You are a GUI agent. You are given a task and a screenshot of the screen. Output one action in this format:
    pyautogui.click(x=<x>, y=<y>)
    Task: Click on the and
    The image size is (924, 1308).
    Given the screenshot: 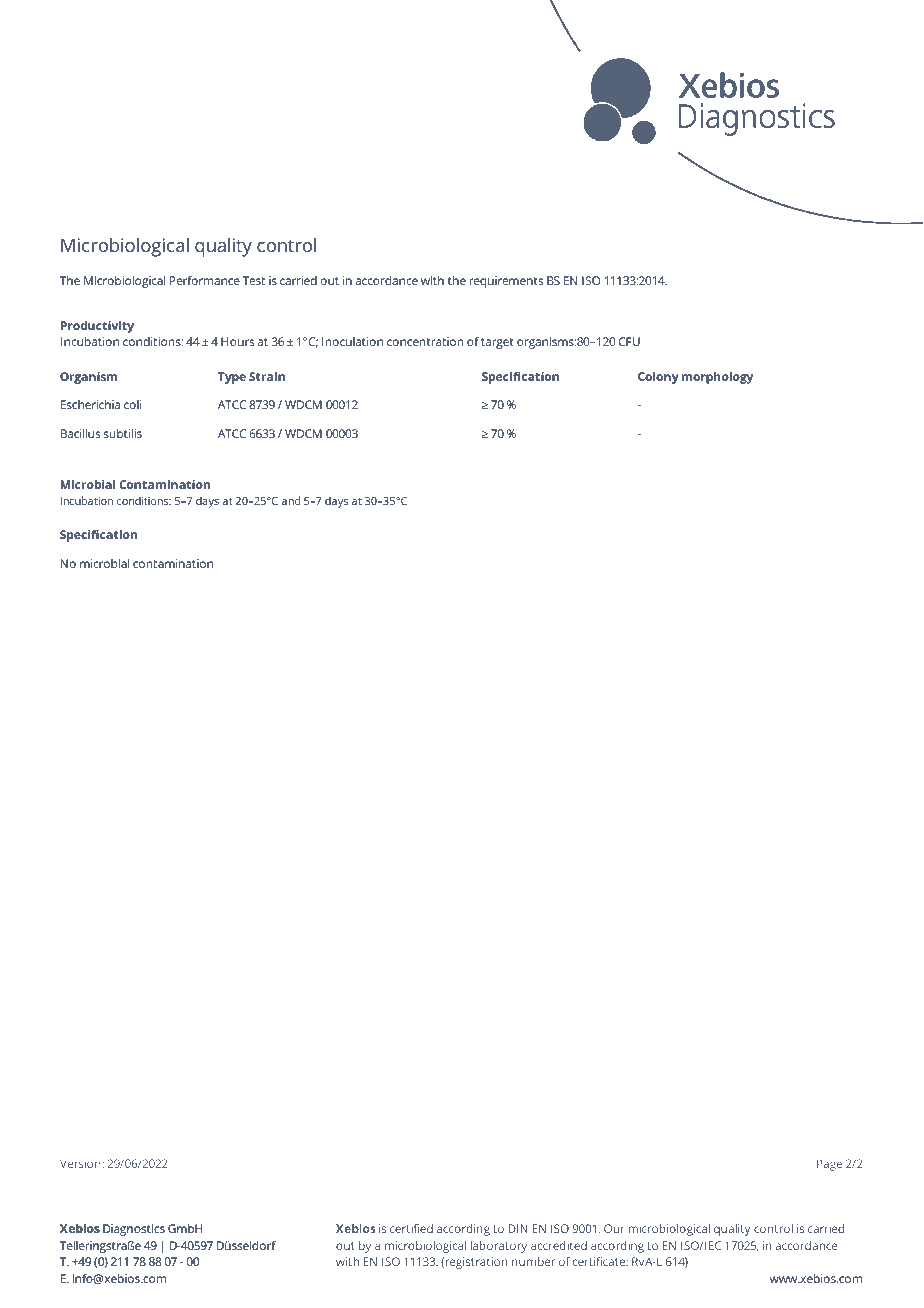 What is the action you would take?
    pyautogui.click(x=290, y=500)
